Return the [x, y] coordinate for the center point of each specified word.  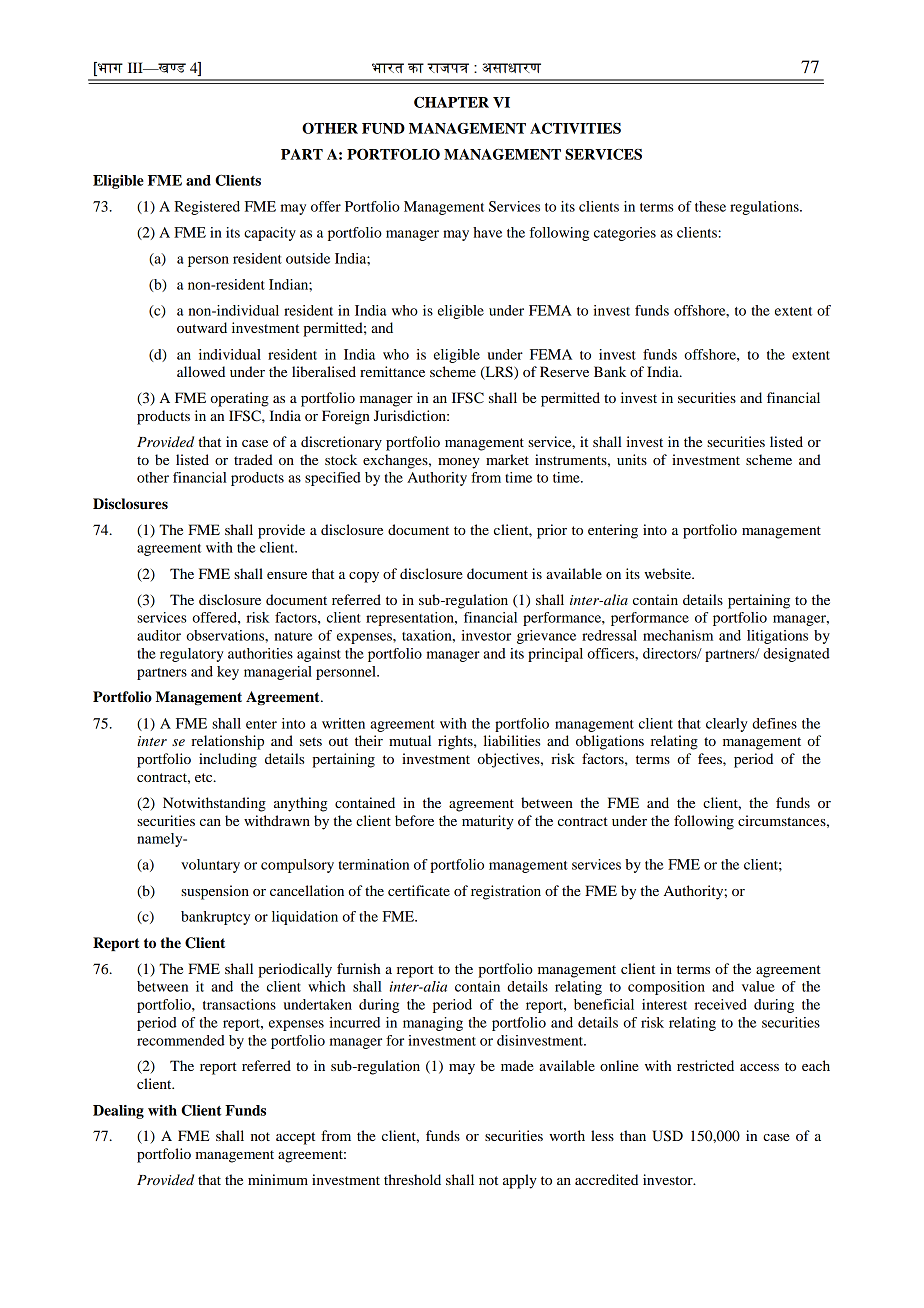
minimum [278, 1179]
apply [520, 1181]
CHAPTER [451, 102]
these [710, 206]
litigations [777, 637]
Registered [207, 208]
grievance [546, 637]
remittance [392, 371]
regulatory [192, 655]
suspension [215, 892]
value [758, 986]
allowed [201, 371]
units [632, 459]
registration [506, 892]
